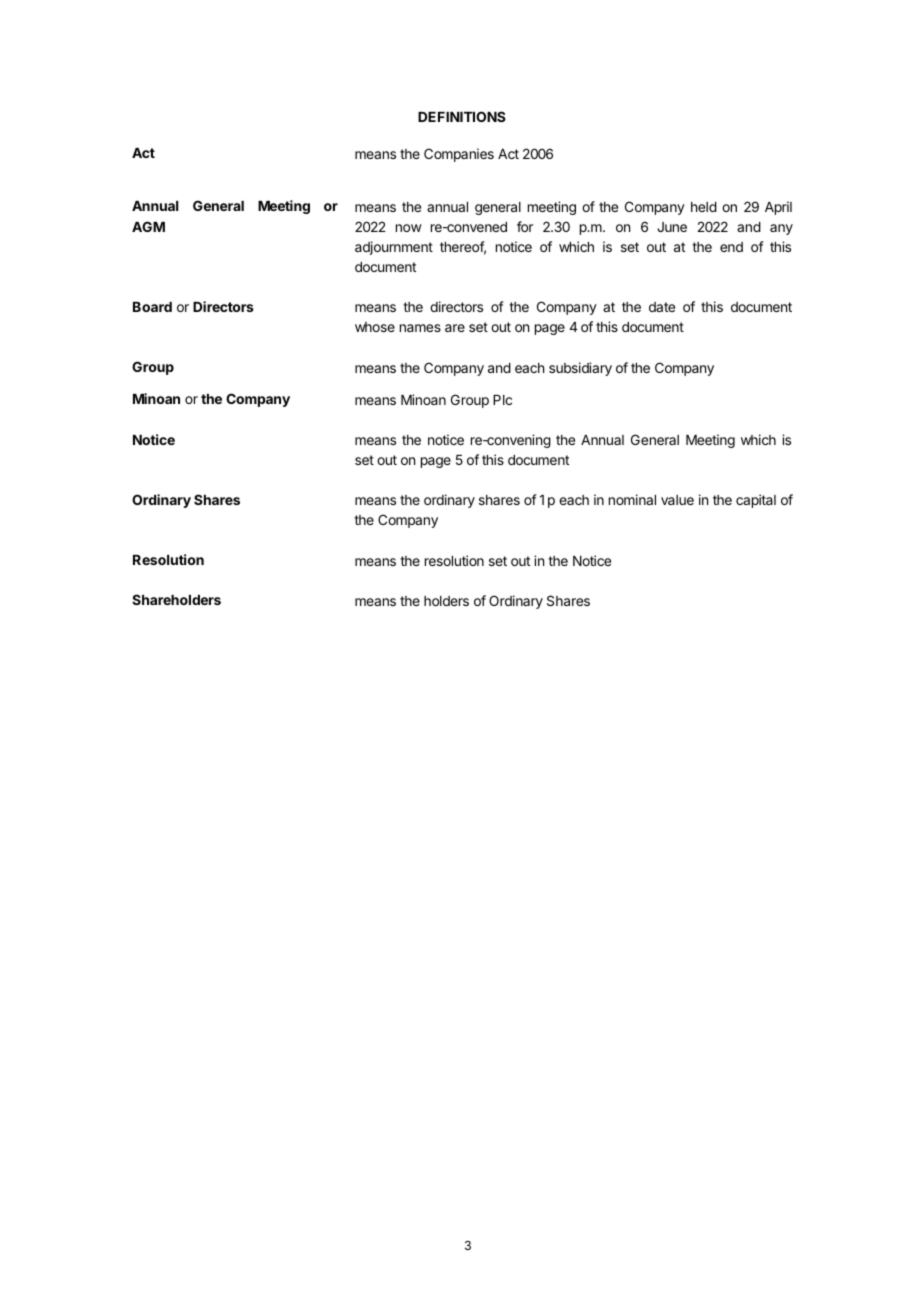 This image has width=924, height=1308. What do you see at coordinates (704, 207) in the image?
I see `held` at bounding box center [704, 207].
